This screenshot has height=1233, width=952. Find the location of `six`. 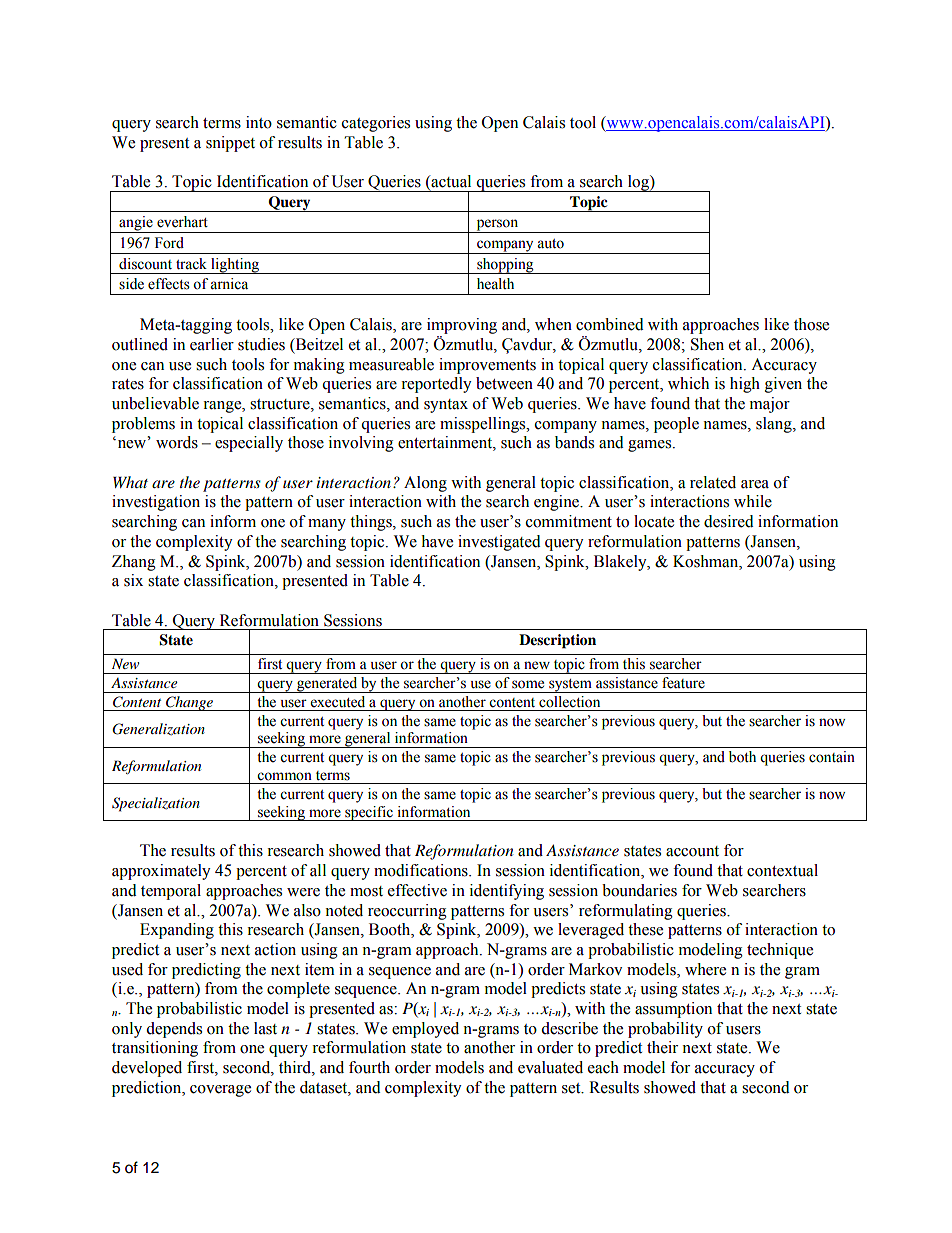

six is located at coordinates (133, 580).
